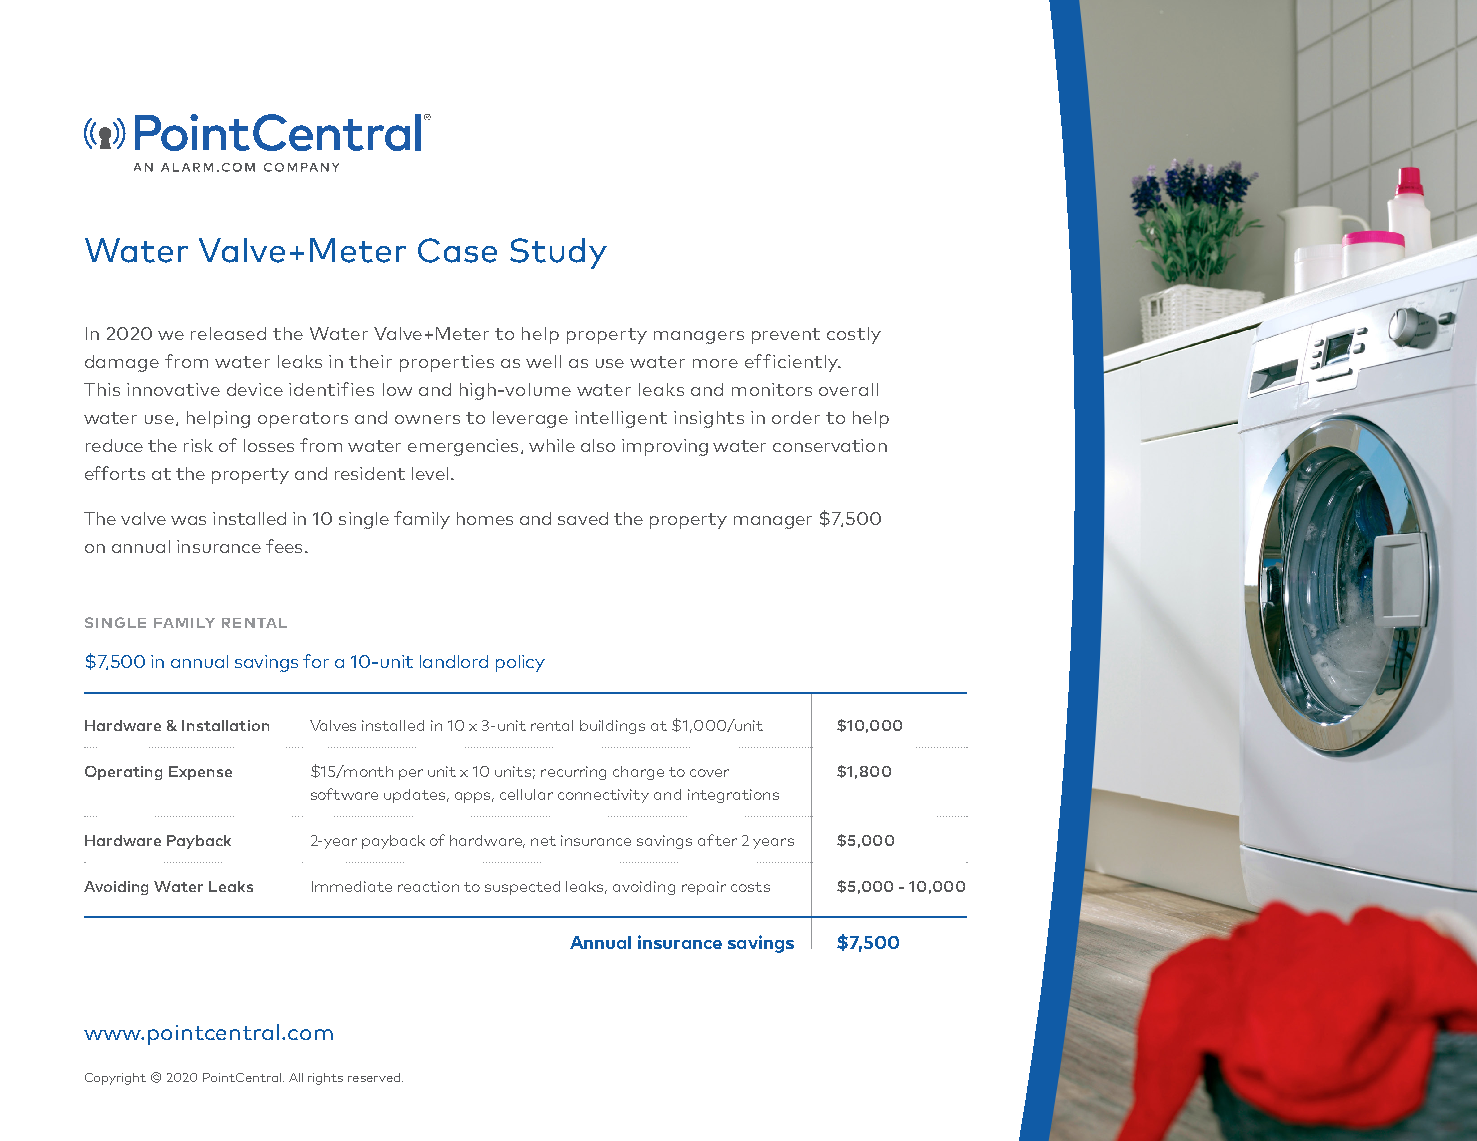 The width and height of the screenshot is (1477, 1141). What do you see at coordinates (228, 333) in the screenshot?
I see `released` at bounding box center [228, 333].
